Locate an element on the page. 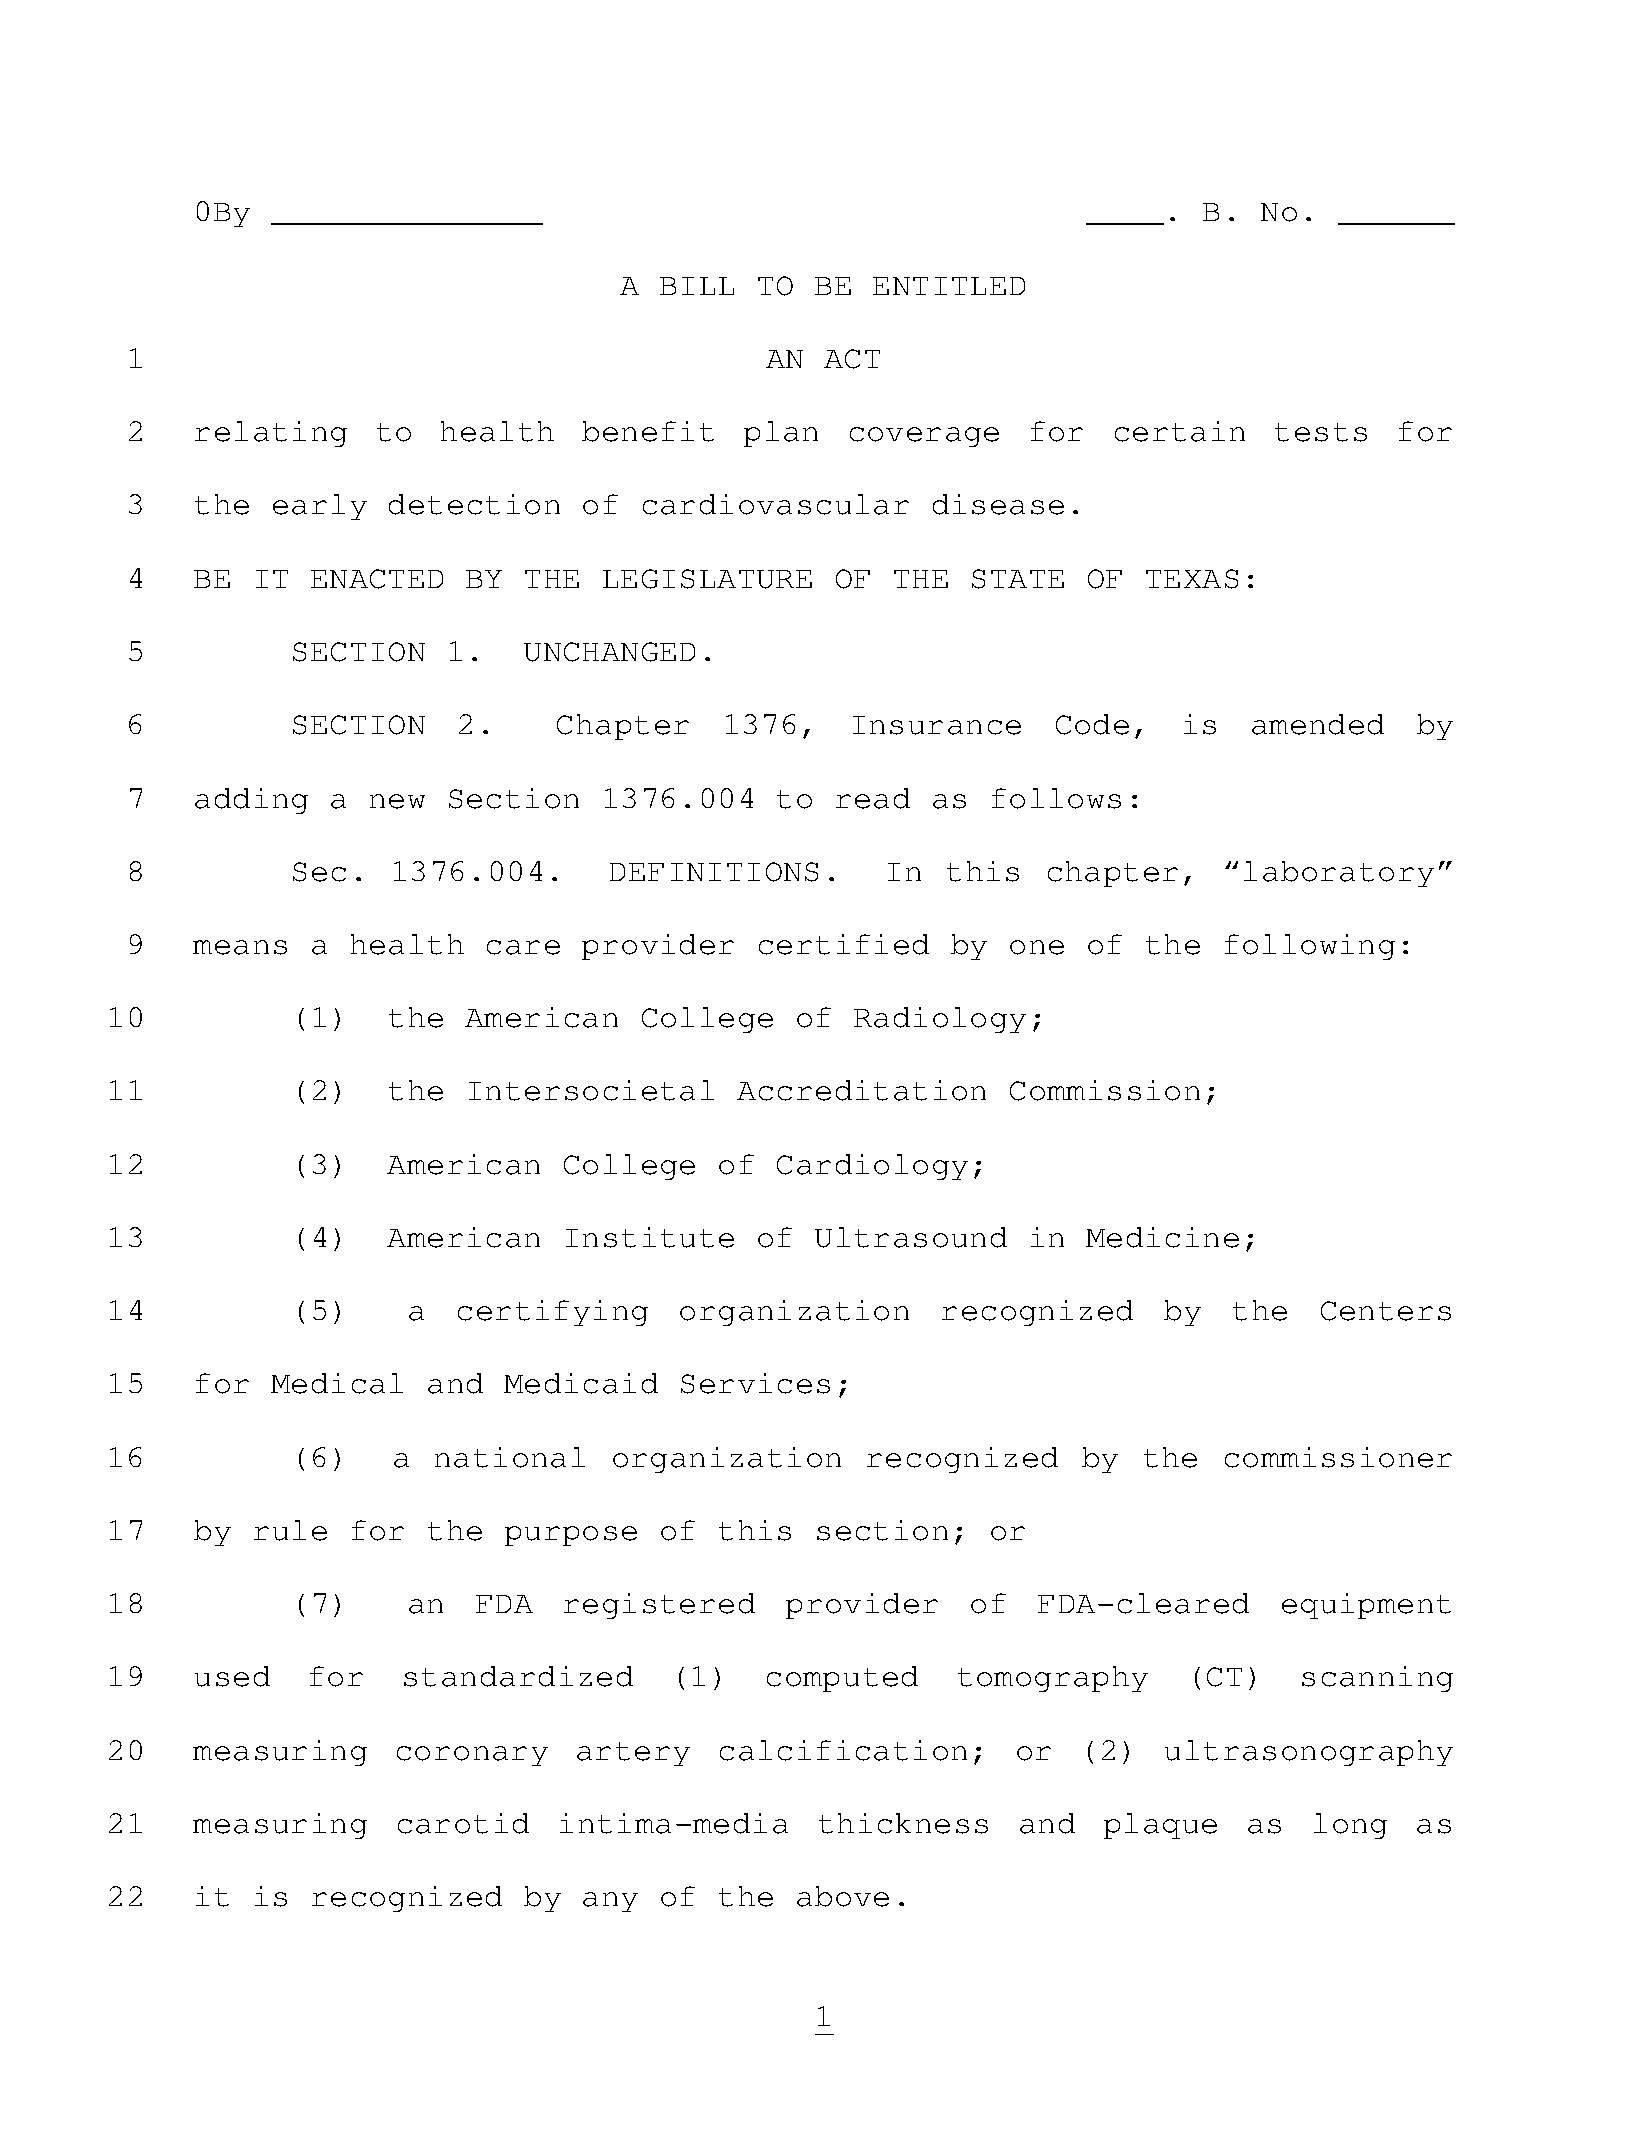 The width and height of the document is (1649, 2134). Accreditation is located at coordinates (861, 1090).
